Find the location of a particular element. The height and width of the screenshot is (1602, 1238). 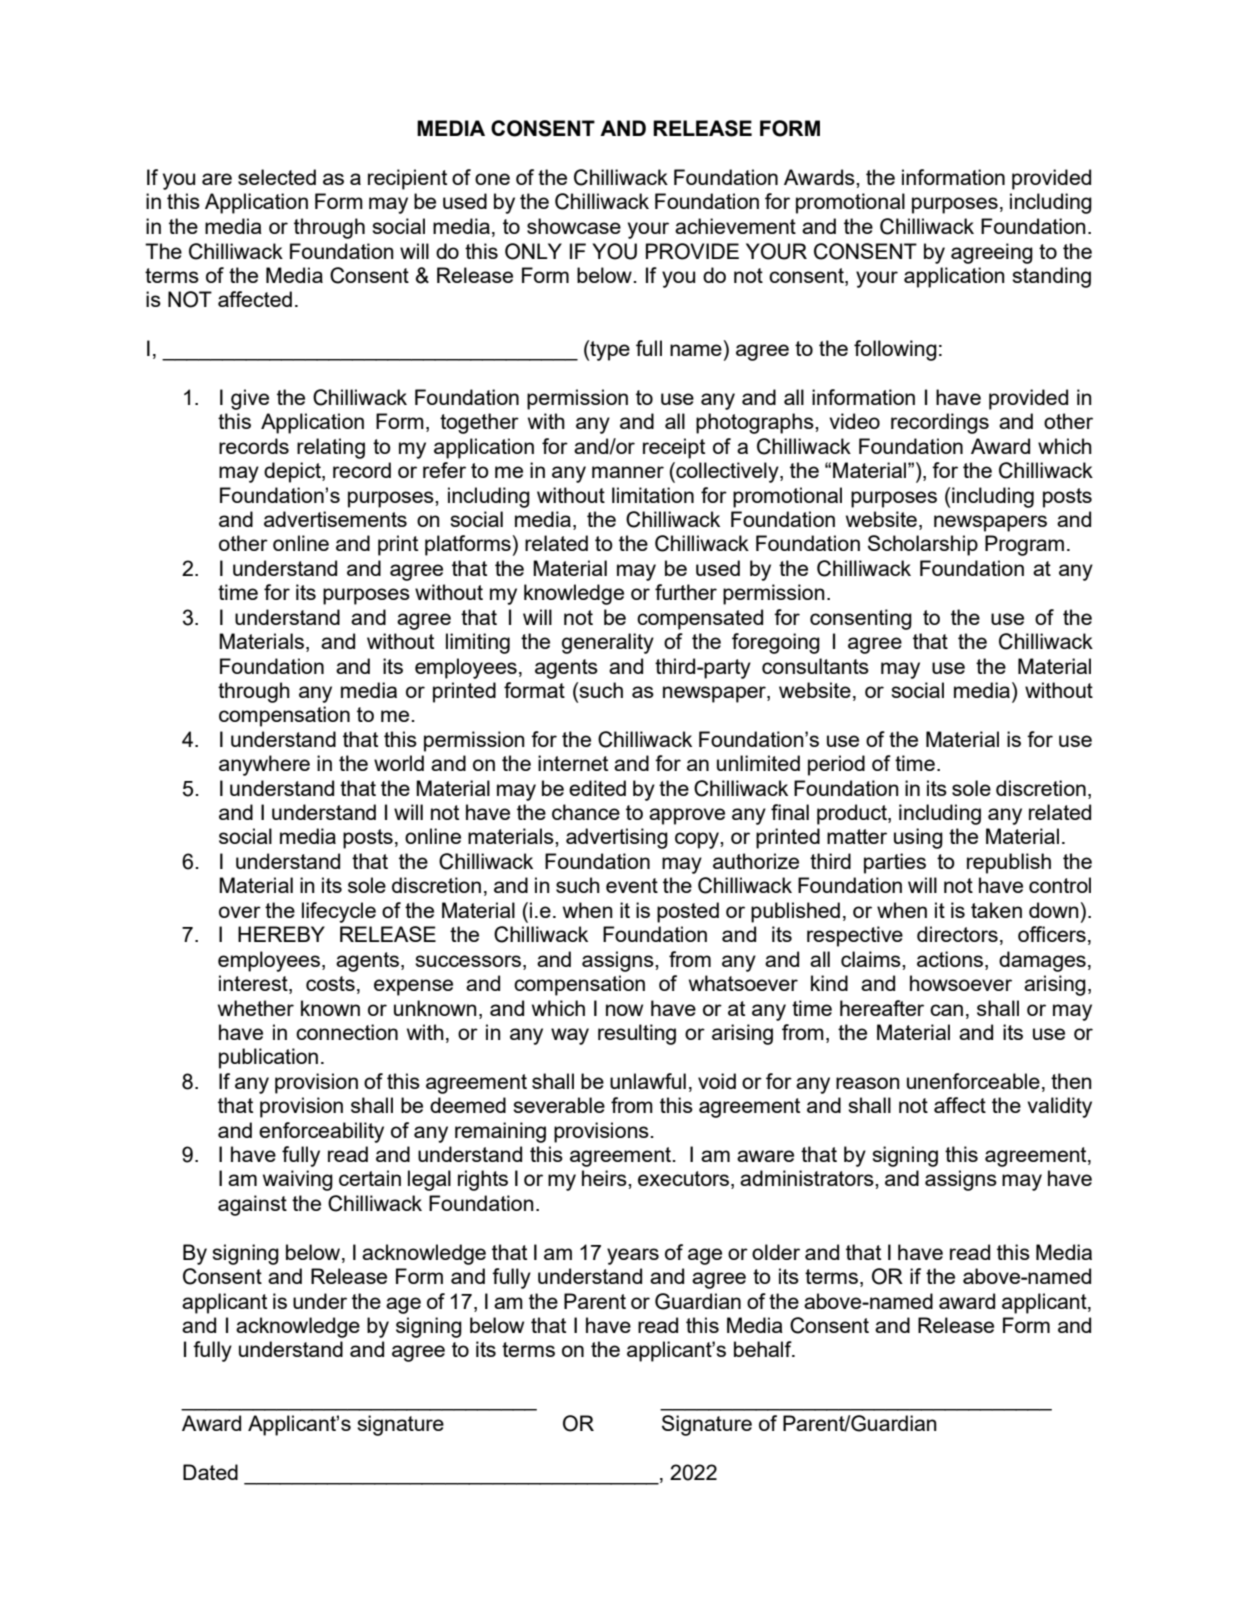

behalf is located at coordinates (764, 1349).
